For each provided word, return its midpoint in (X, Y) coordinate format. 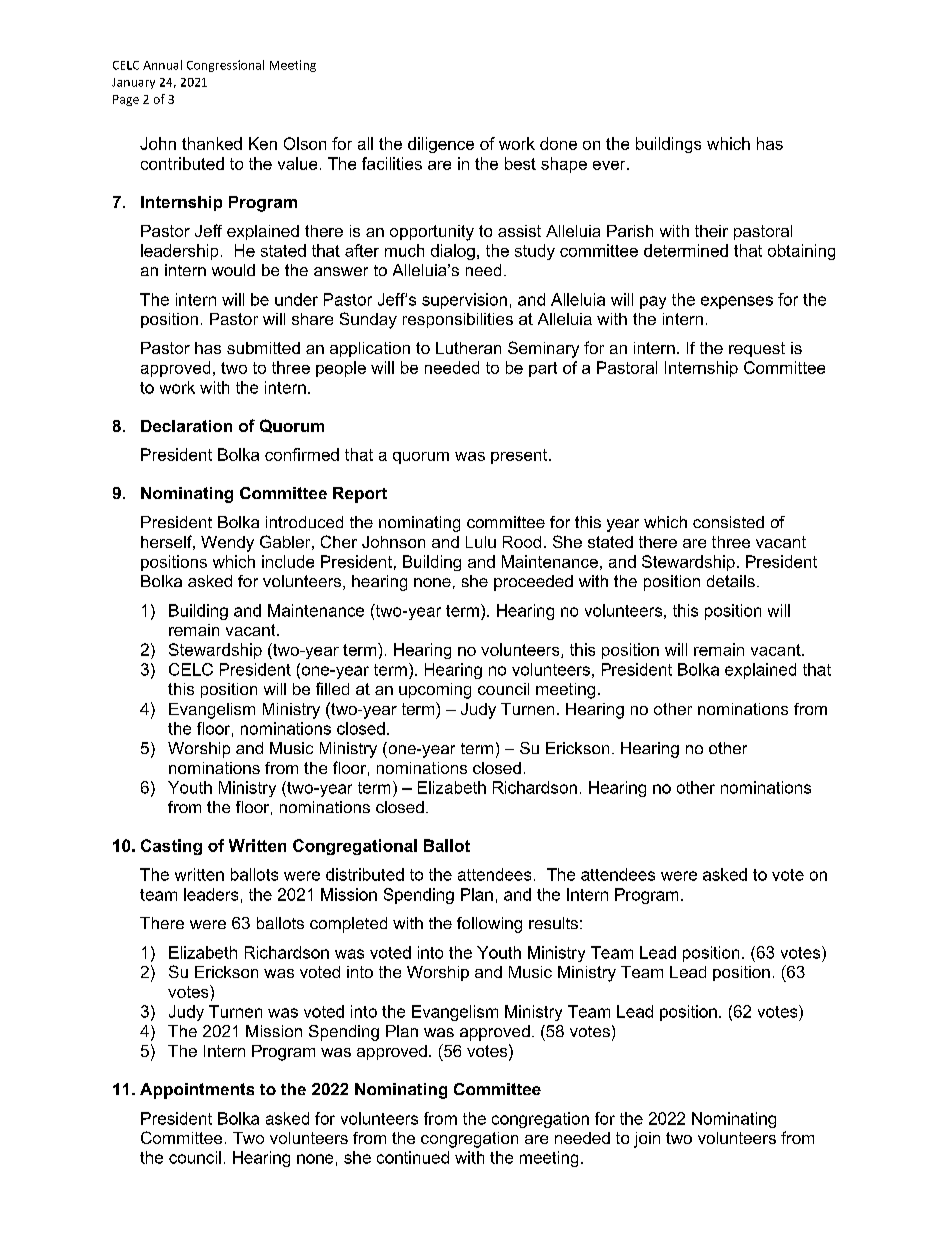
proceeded (533, 583)
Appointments (197, 1091)
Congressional (225, 66)
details (731, 581)
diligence (441, 145)
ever (610, 165)
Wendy (227, 544)
